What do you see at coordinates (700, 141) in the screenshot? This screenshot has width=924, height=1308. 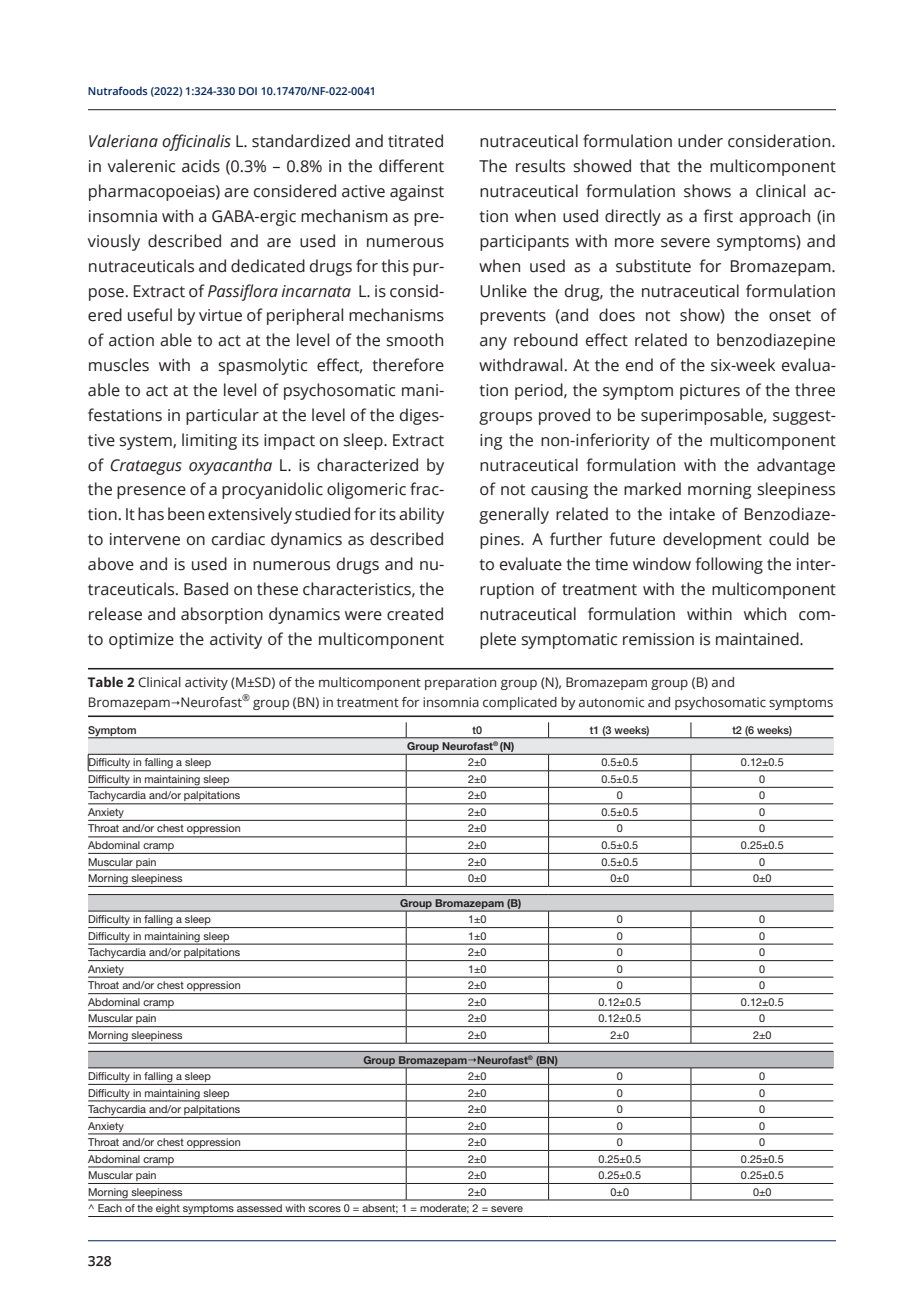 I see `under` at bounding box center [700, 141].
